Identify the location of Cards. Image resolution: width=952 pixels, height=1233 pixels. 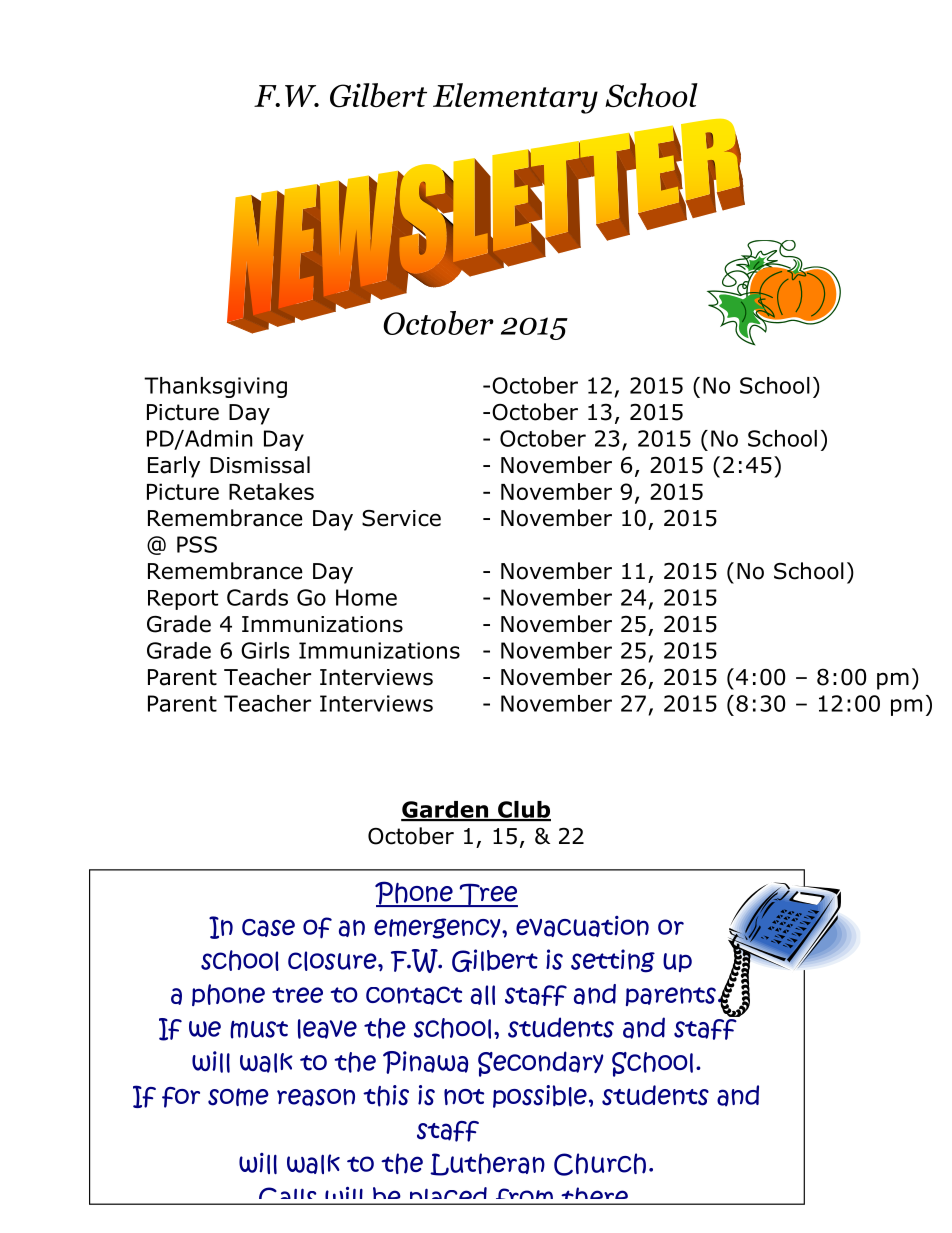
(257, 597).
